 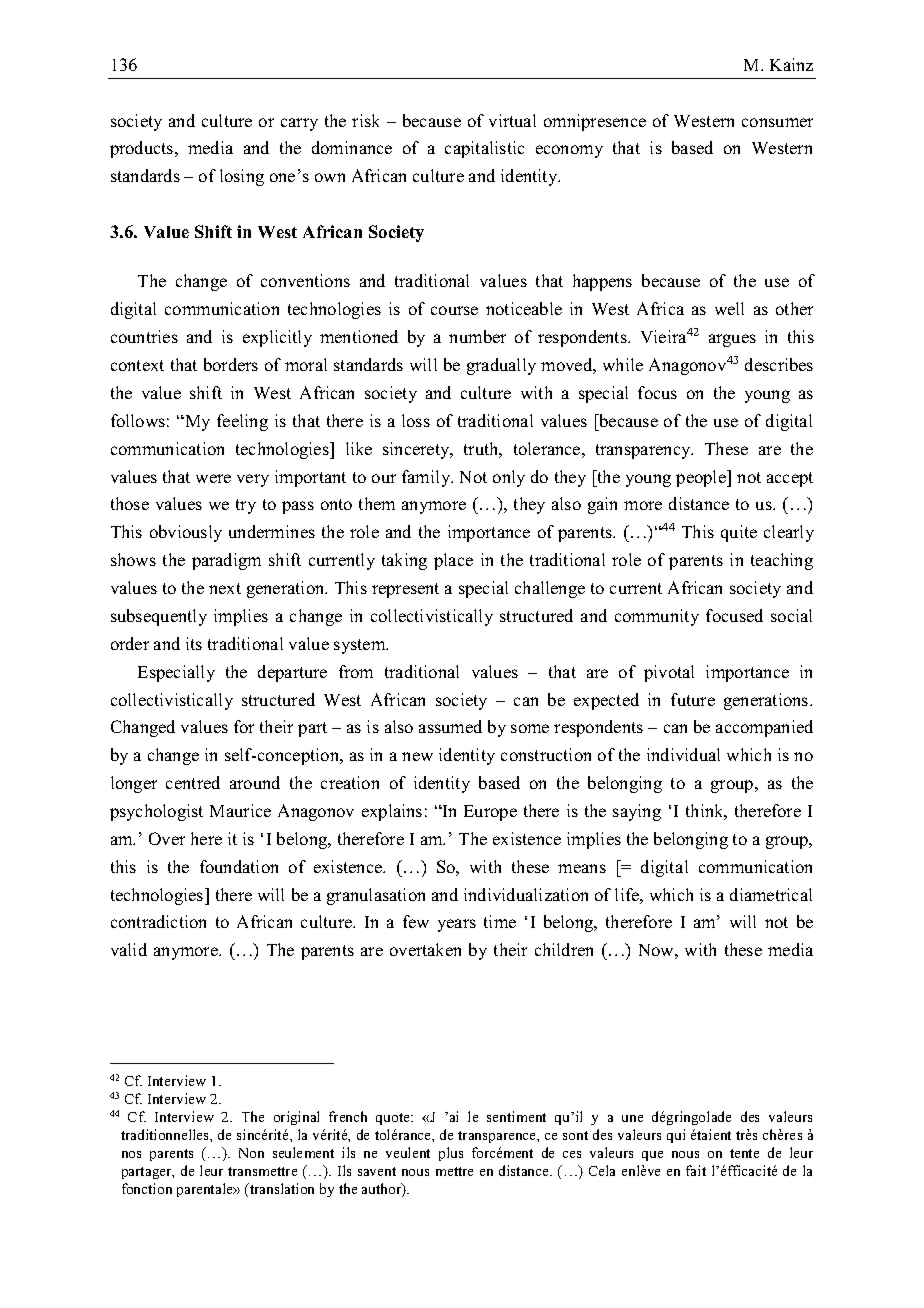 I want to click on argues, so click(x=732, y=340).
